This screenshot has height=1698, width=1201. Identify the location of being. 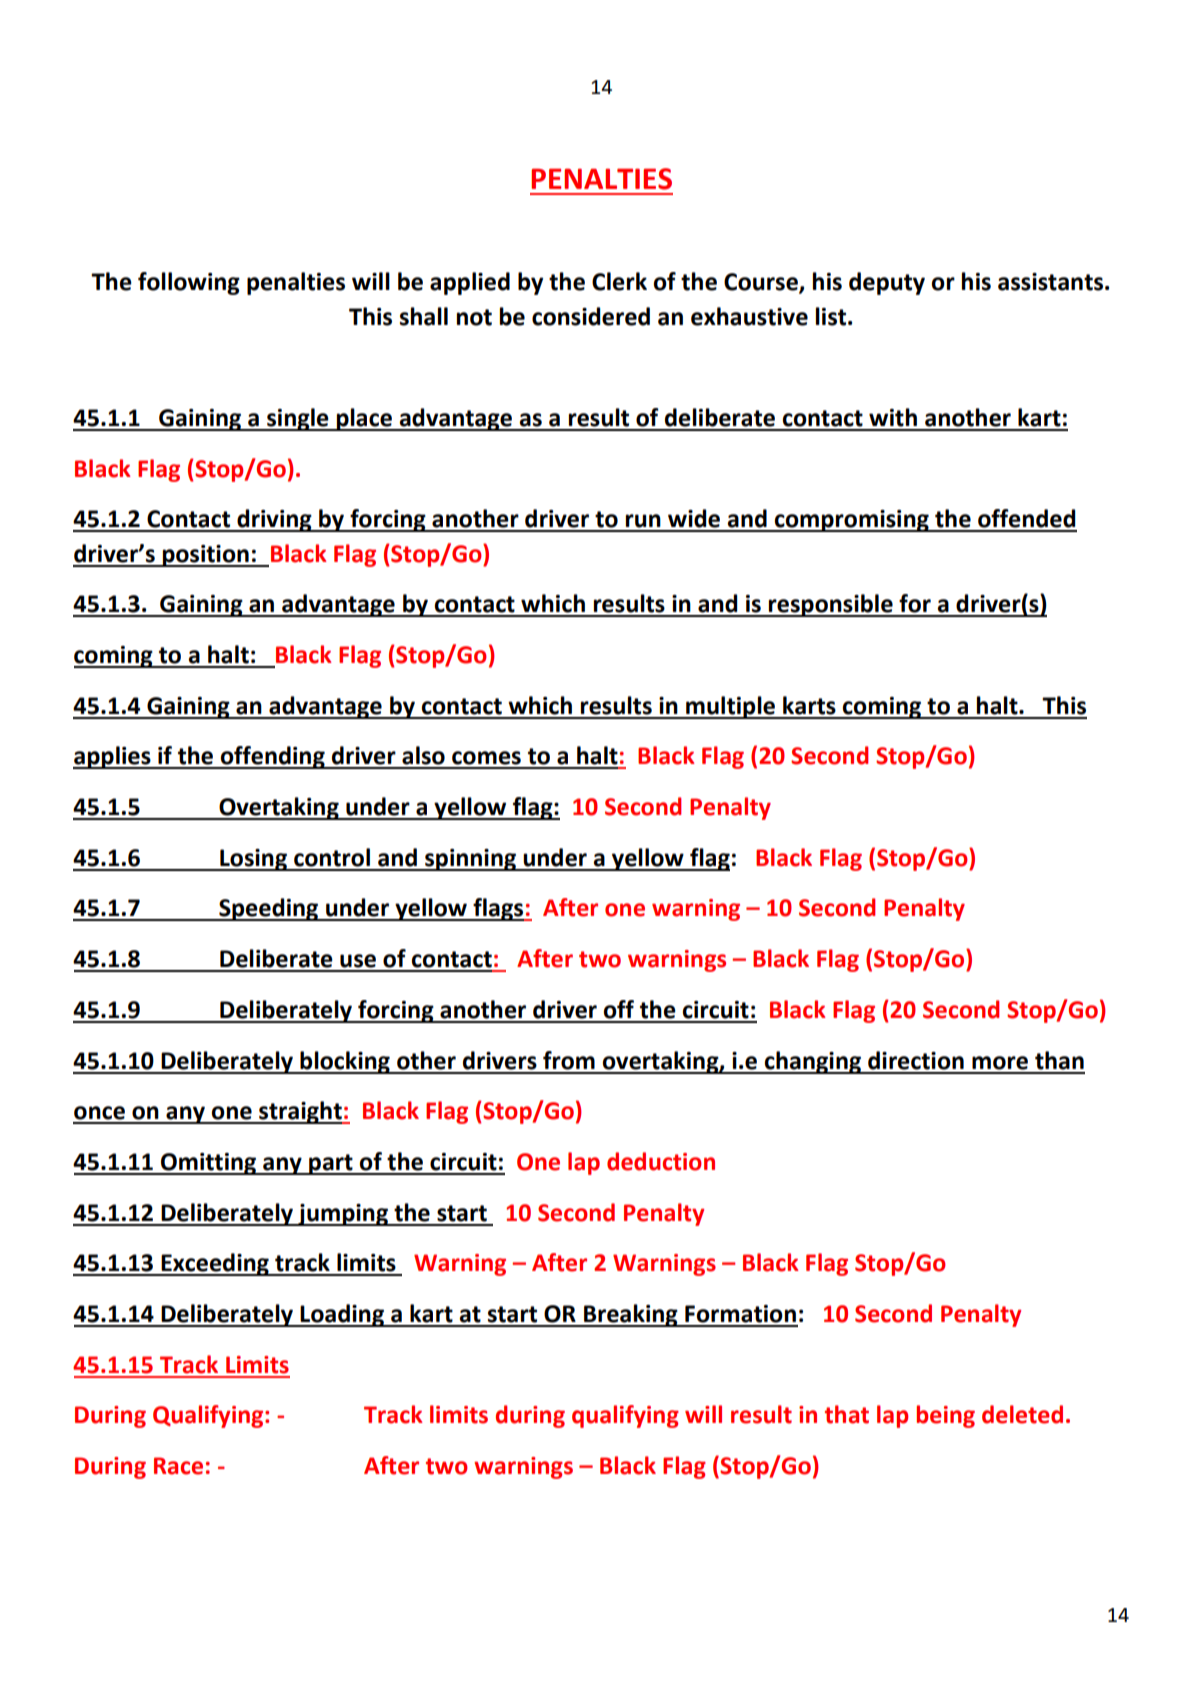
(946, 1416).
